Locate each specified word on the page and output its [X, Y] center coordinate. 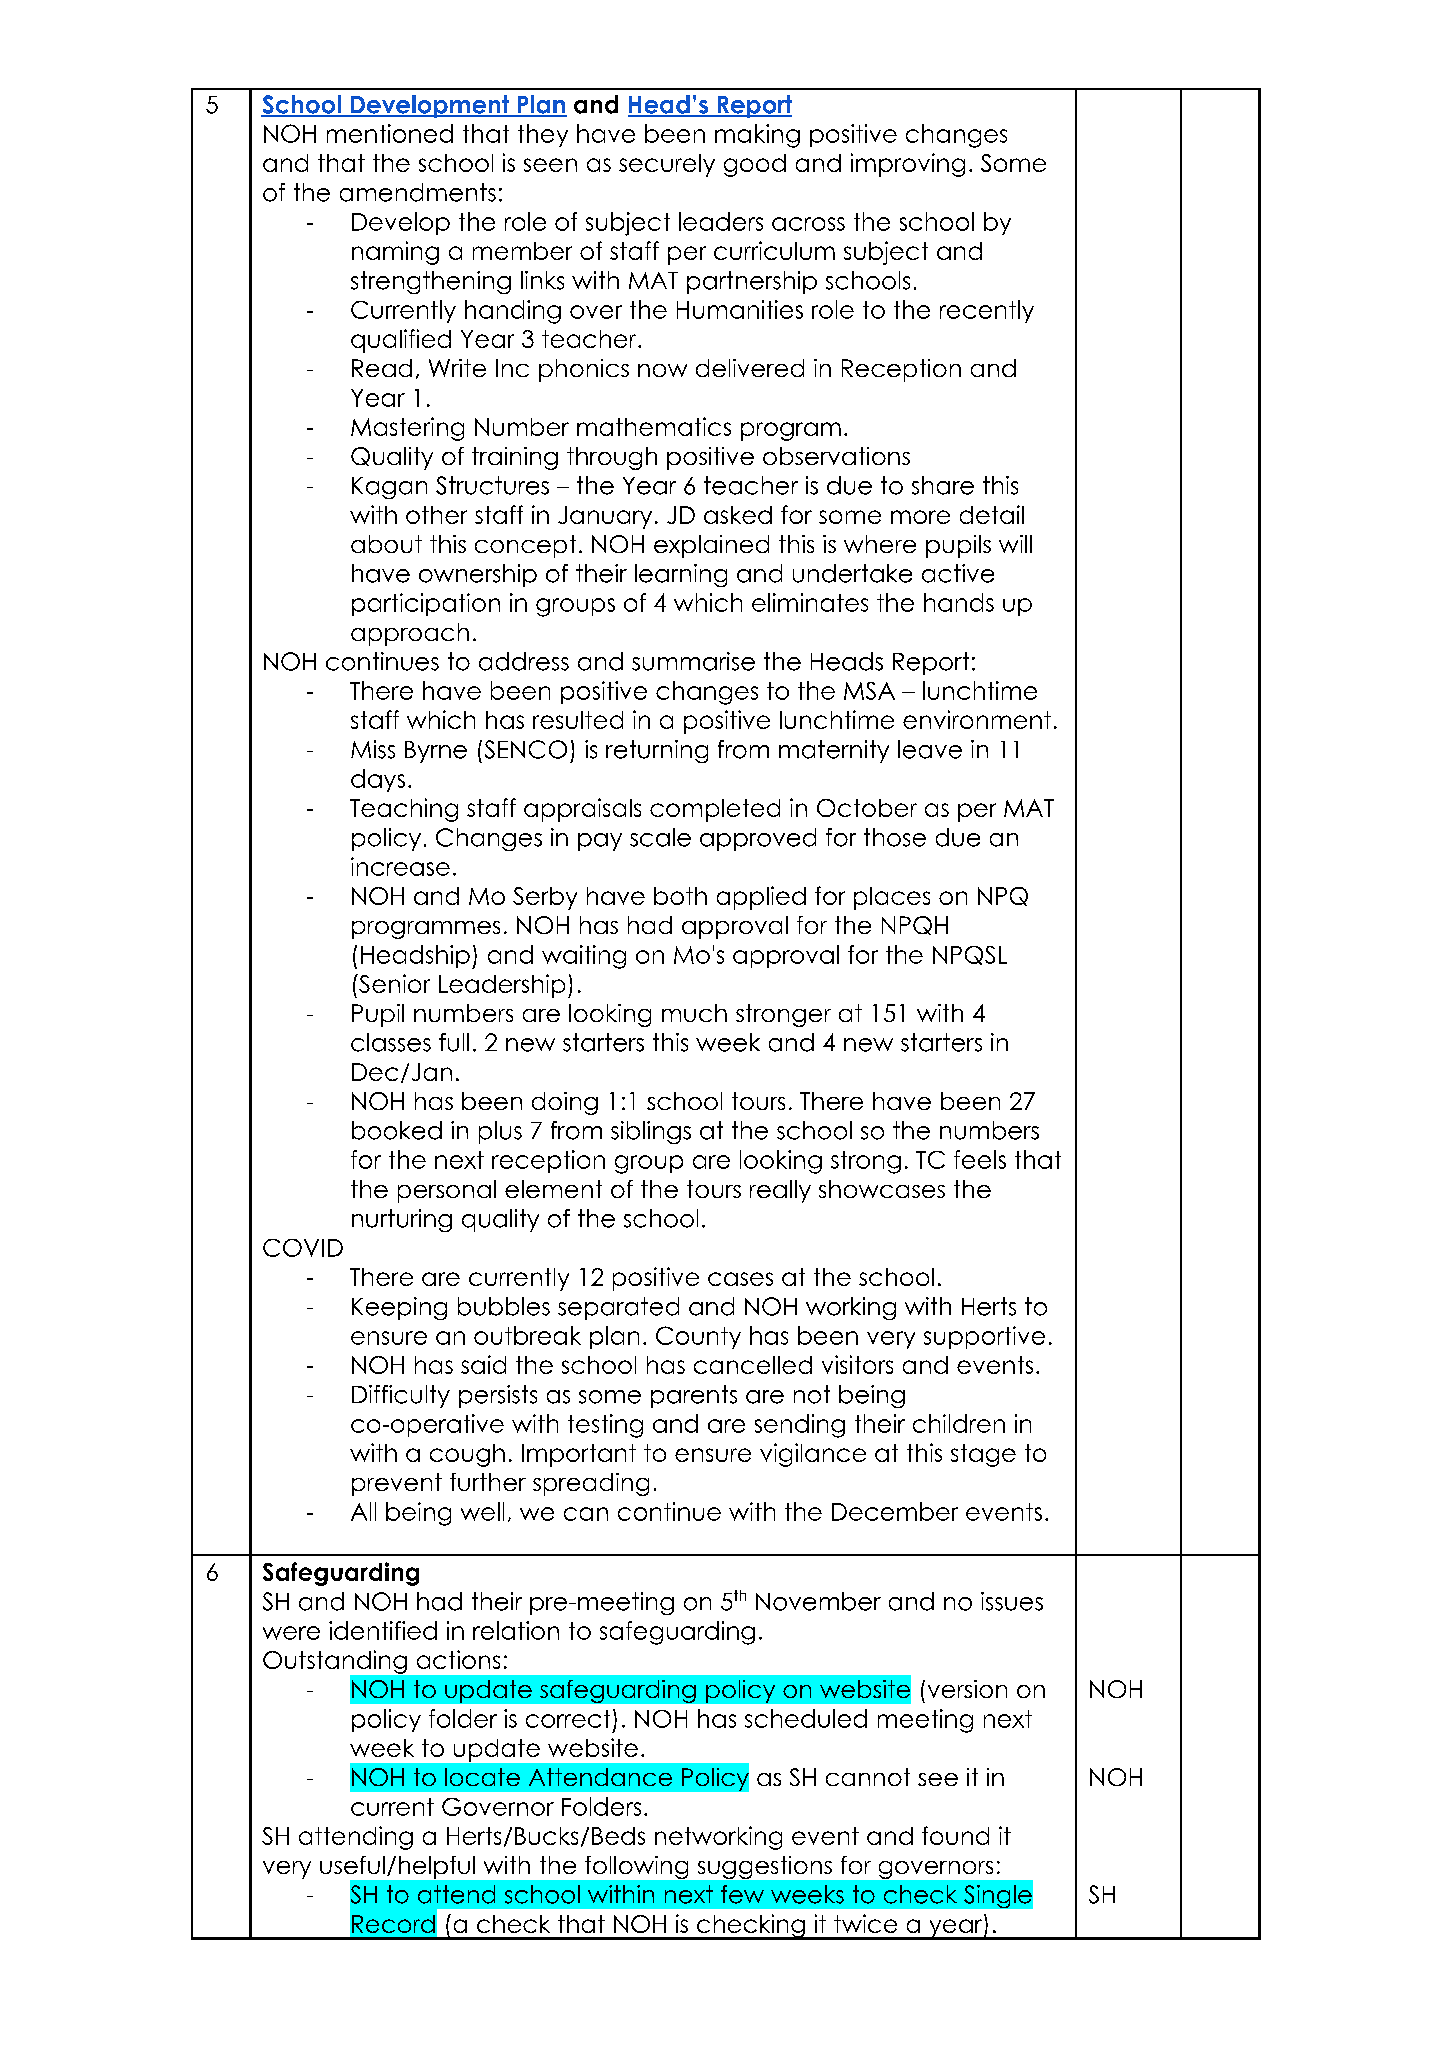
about [386, 544]
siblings [651, 1132]
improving [908, 165]
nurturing [402, 1220]
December [895, 1511]
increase [400, 866]
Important [579, 1455]
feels [980, 1159]
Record [393, 1924]
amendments [418, 192]
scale [660, 837]
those [895, 837]
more [920, 517]
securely [667, 165]
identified [383, 1630]
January [605, 517]
